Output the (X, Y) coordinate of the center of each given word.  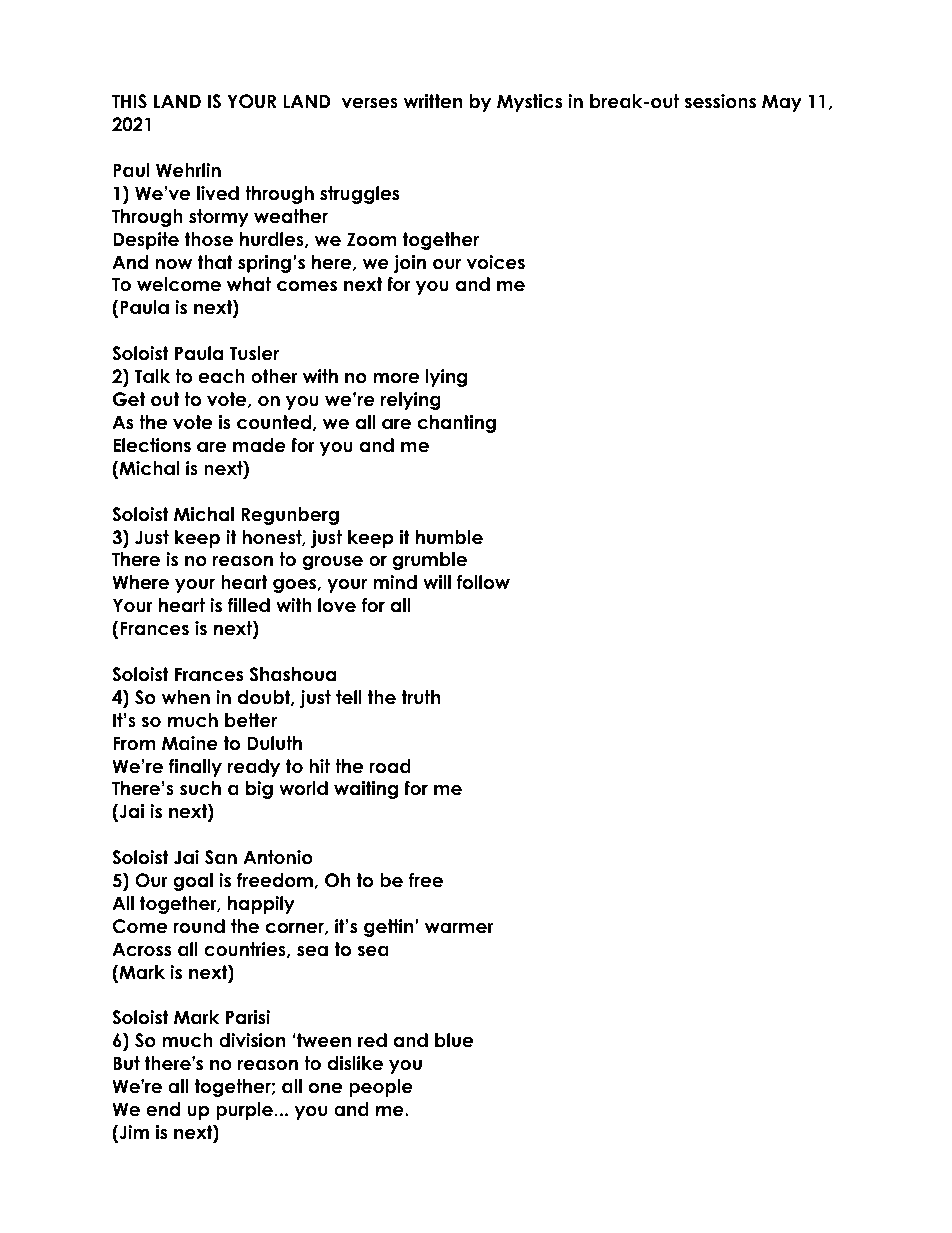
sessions (720, 101)
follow (483, 582)
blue (454, 1040)
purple (245, 1111)
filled (249, 605)
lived (218, 193)
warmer (459, 928)
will (437, 582)
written (433, 101)
